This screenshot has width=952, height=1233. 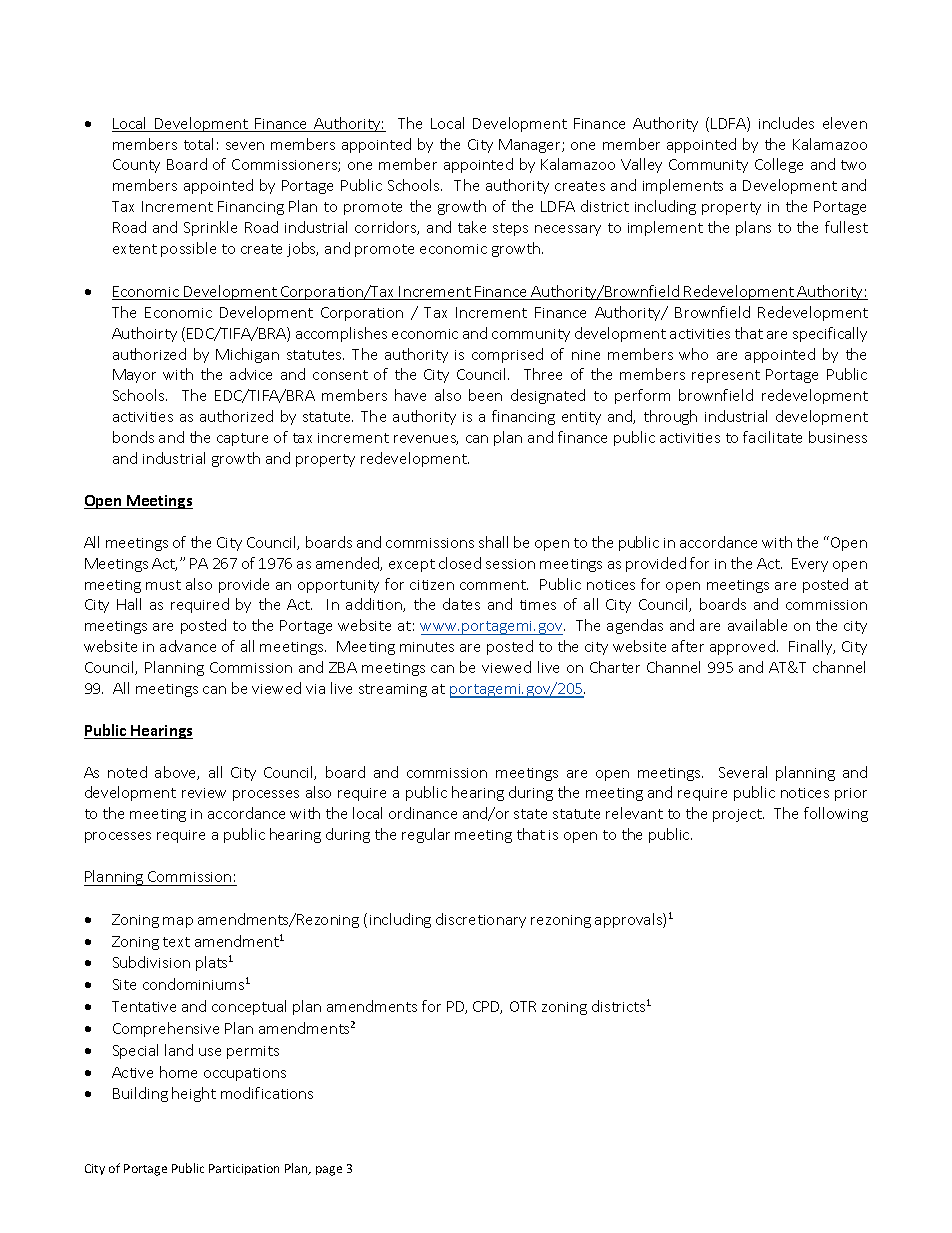 What do you see at coordinates (472, 227) in the screenshot?
I see `take` at bounding box center [472, 227].
